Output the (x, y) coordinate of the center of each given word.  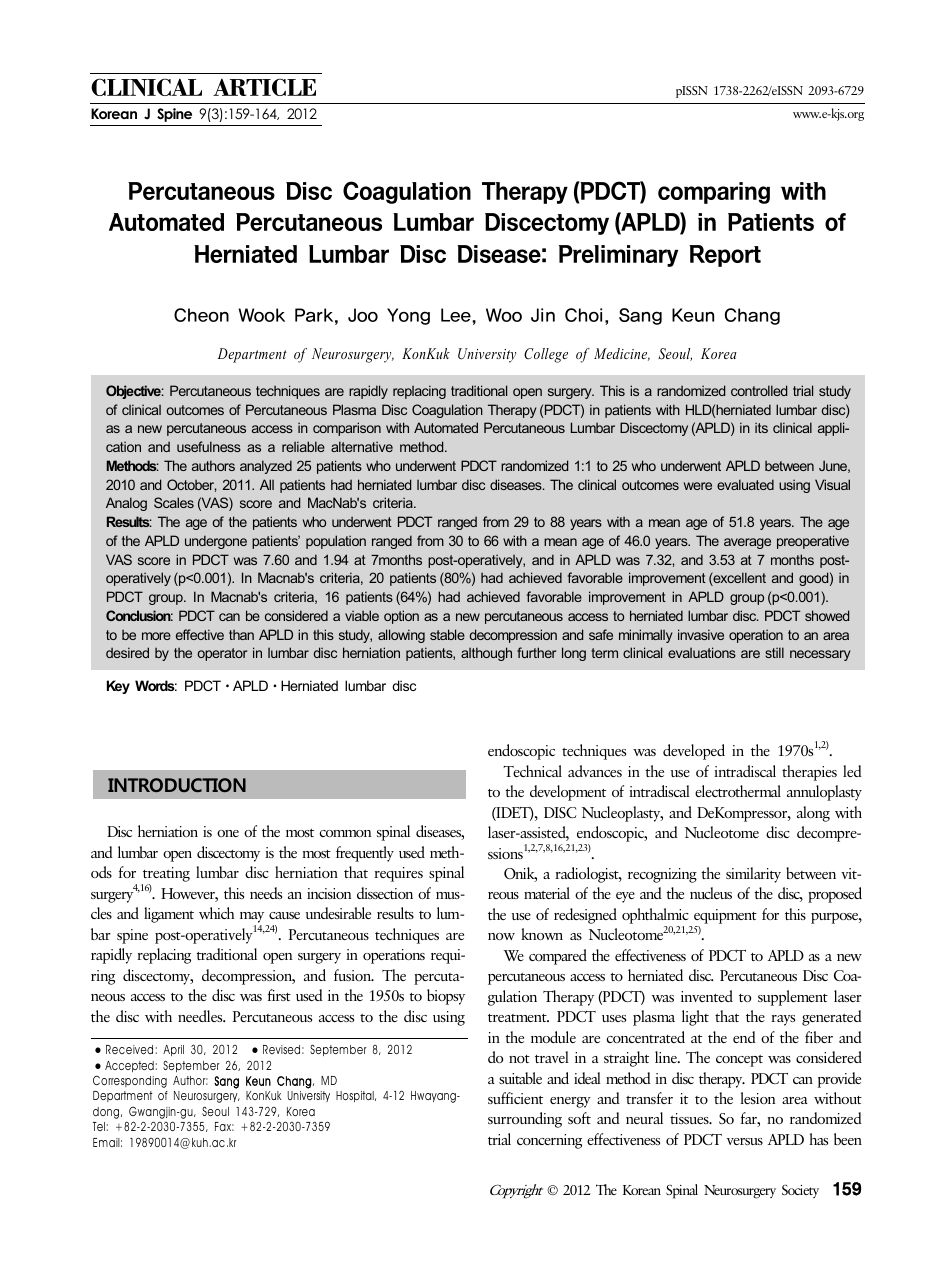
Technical (532, 771)
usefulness (209, 446)
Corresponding (130, 1081)
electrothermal (738, 791)
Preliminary (618, 256)
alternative (362, 446)
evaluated (745, 484)
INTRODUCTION (177, 785)
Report (725, 256)
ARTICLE (264, 87)
